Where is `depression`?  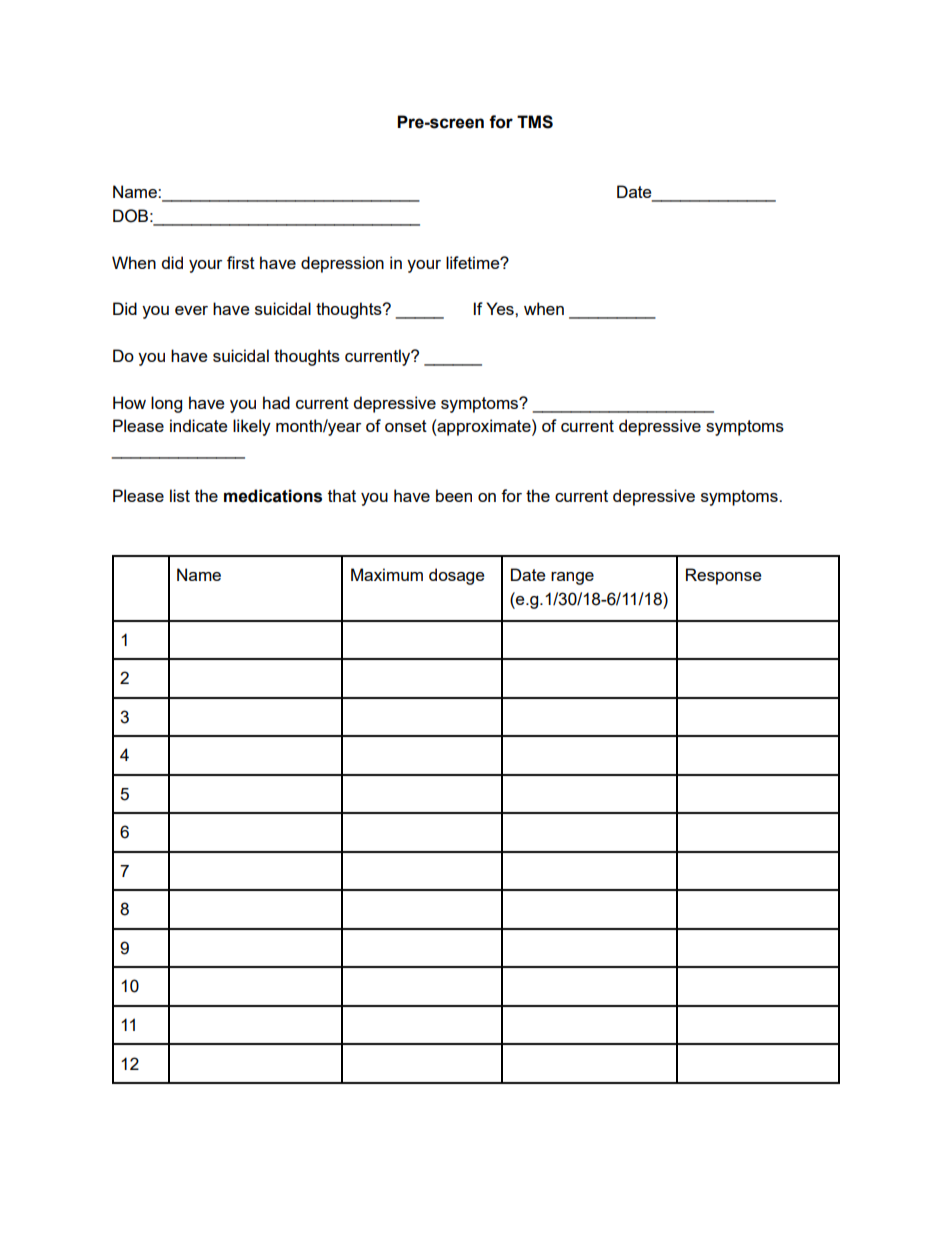 depression is located at coordinates (342, 264).
